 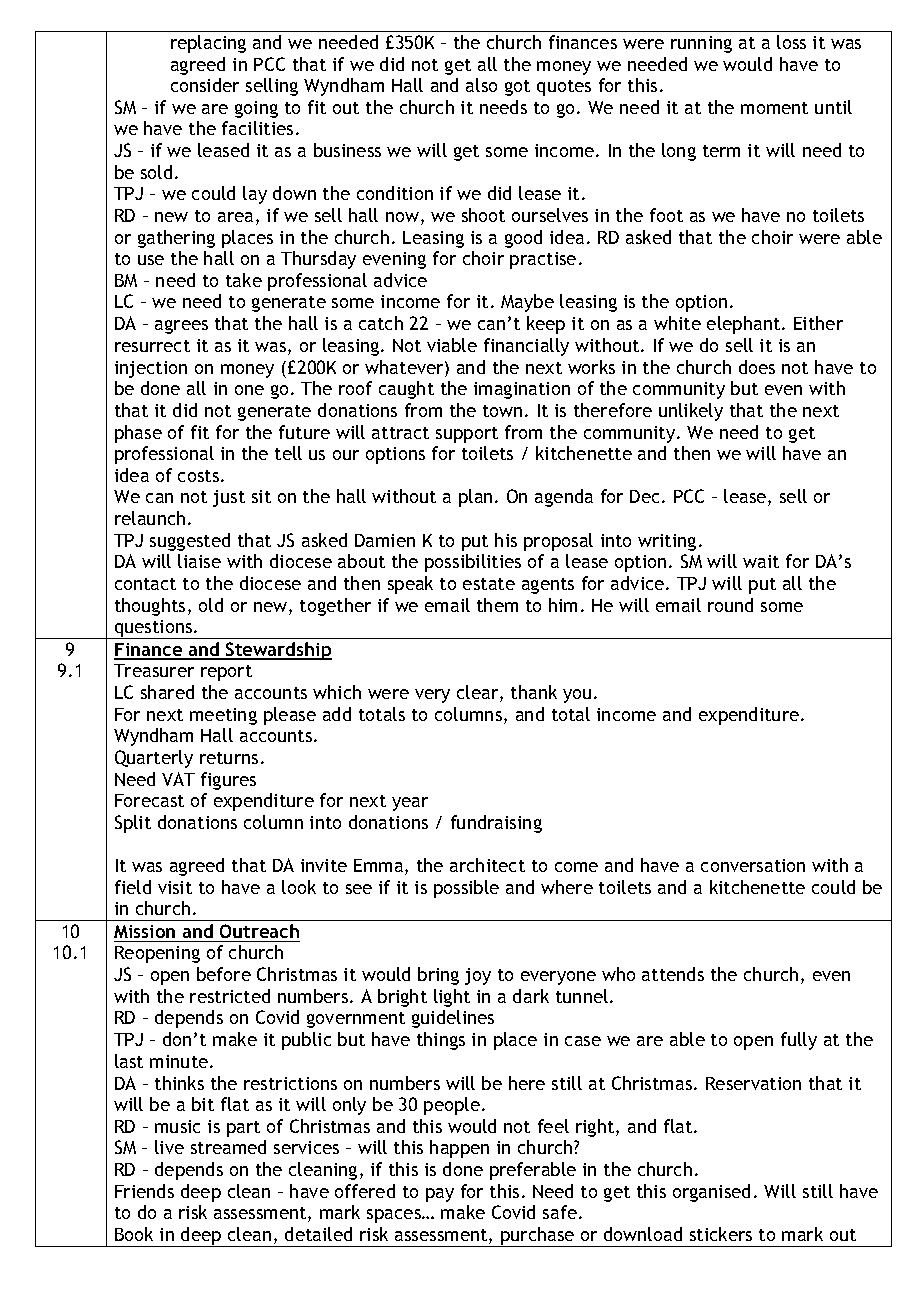 What do you see at coordinates (478, 976) in the image?
I see `joy` at bounding box center [478, 976].
